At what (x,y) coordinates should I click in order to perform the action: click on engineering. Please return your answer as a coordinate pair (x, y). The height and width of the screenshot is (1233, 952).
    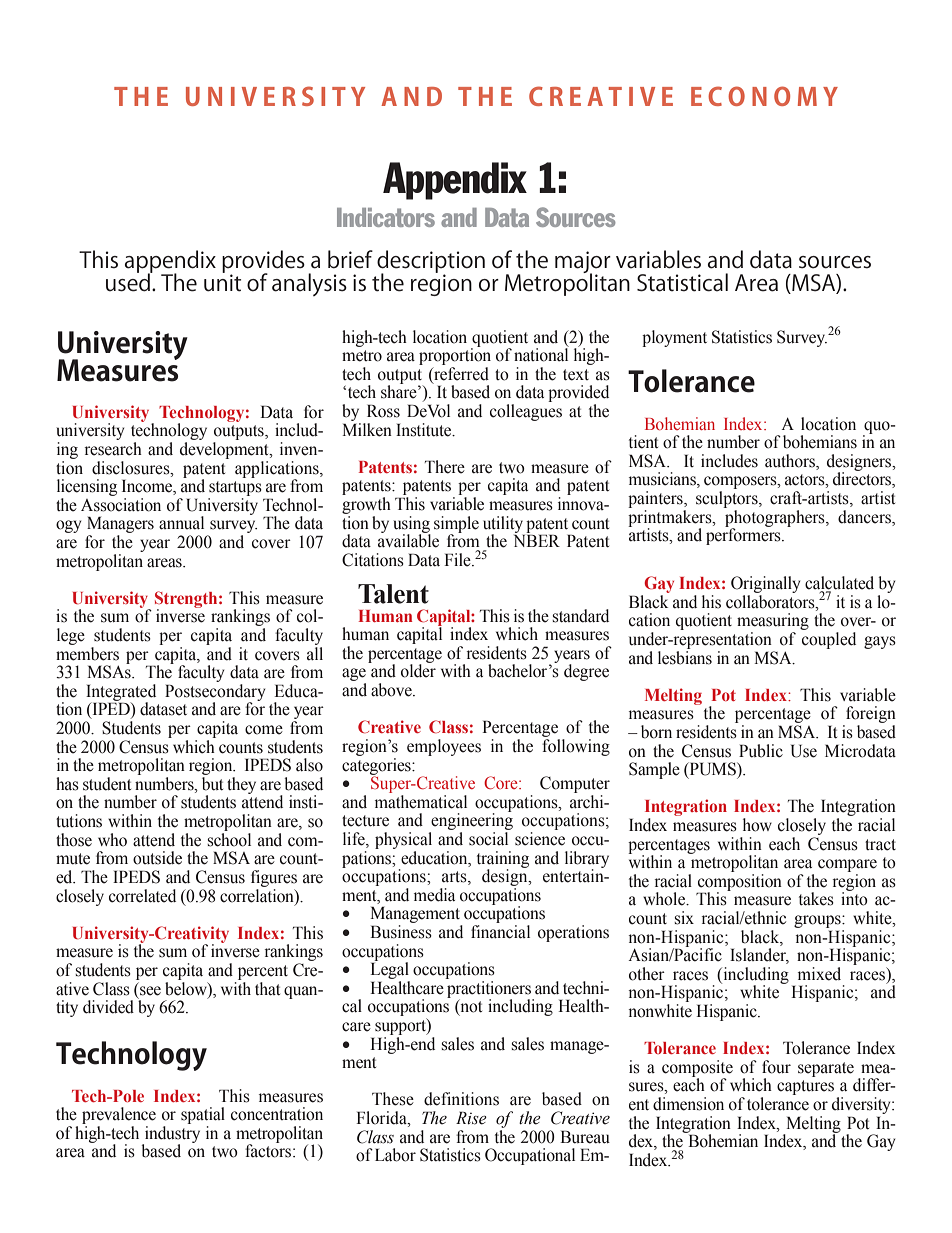
    Looking at the image, I should click on (471, 822).
